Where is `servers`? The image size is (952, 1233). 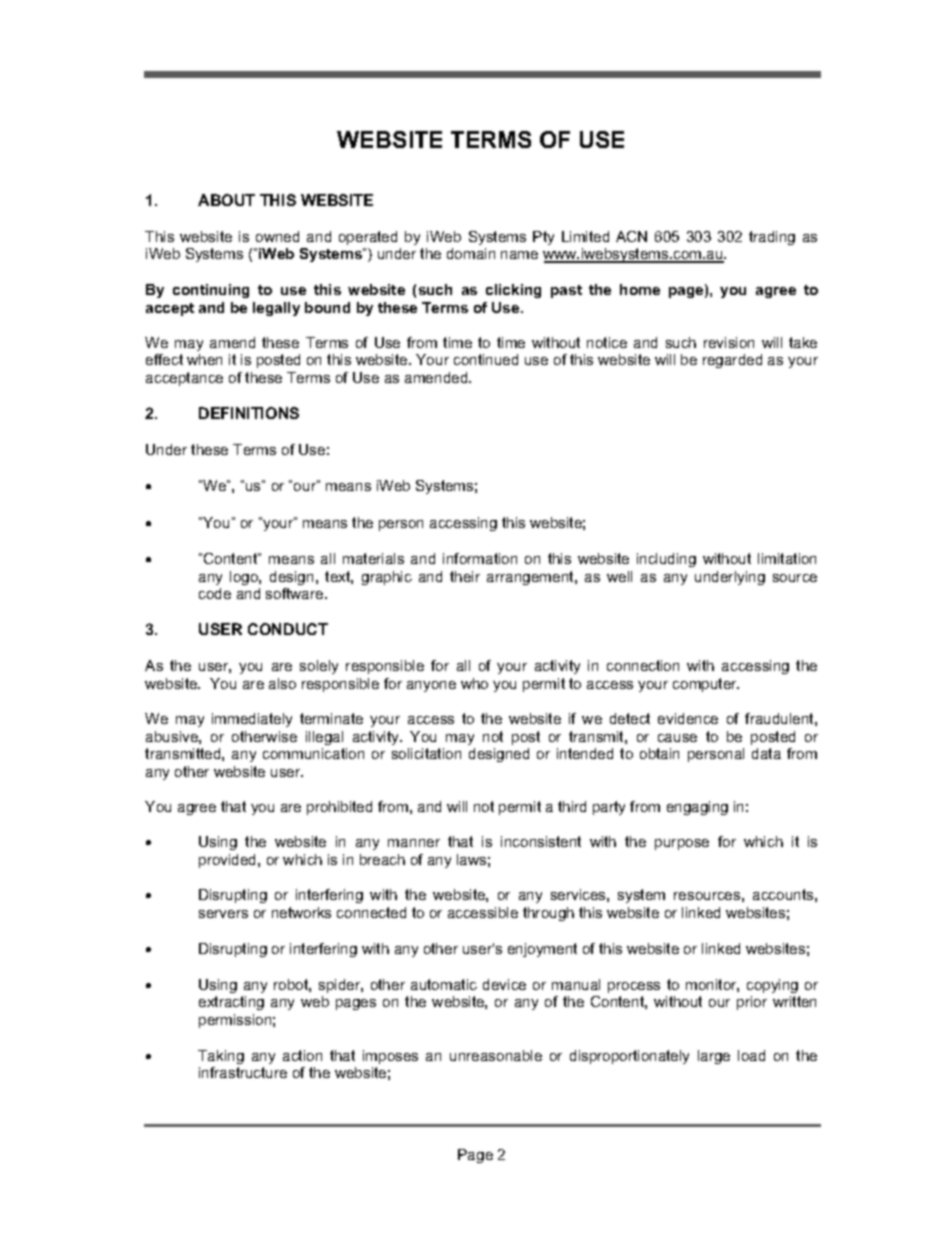
servers is located at coordinates (223, 914).
